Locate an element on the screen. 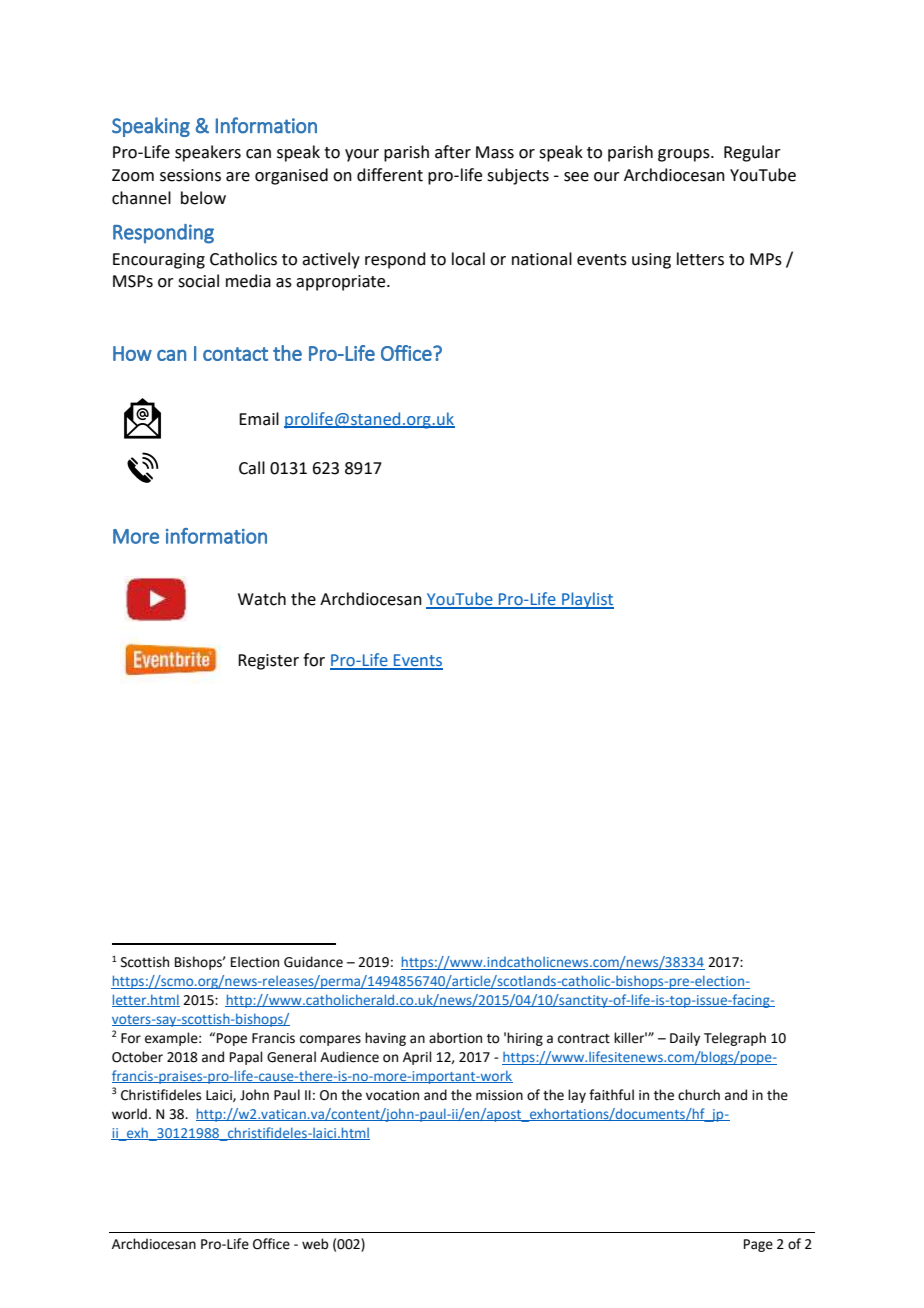 The width and height of the screenshot is (924, 1308). Guidance is located at coordinates (313, 962).
